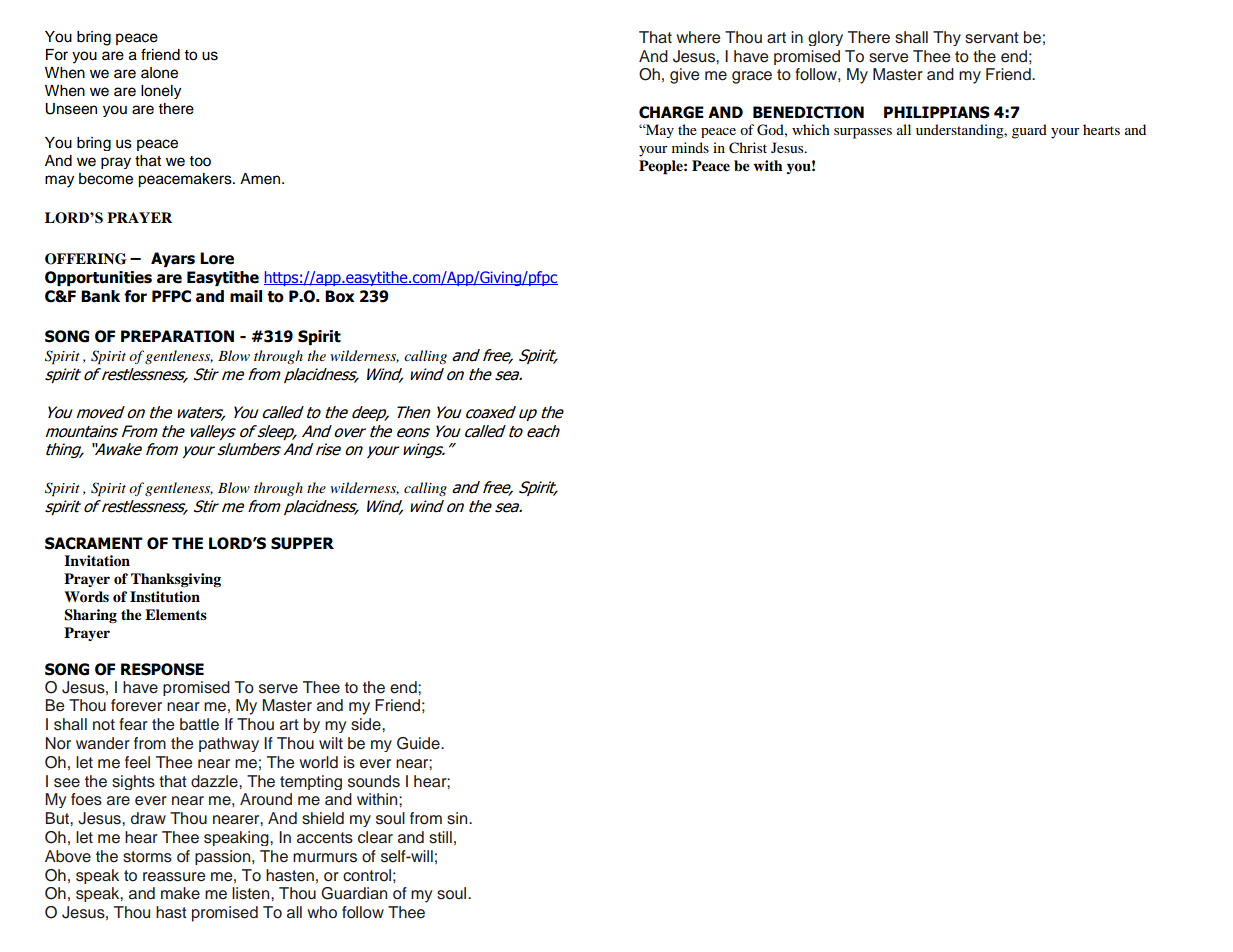 Image resolution: width=1233 pixels, height=952 pixels. What do you see at coordinates (177, 336) in the screenshot?
I see `PREPARATION` at bounding box center [177, 336].
